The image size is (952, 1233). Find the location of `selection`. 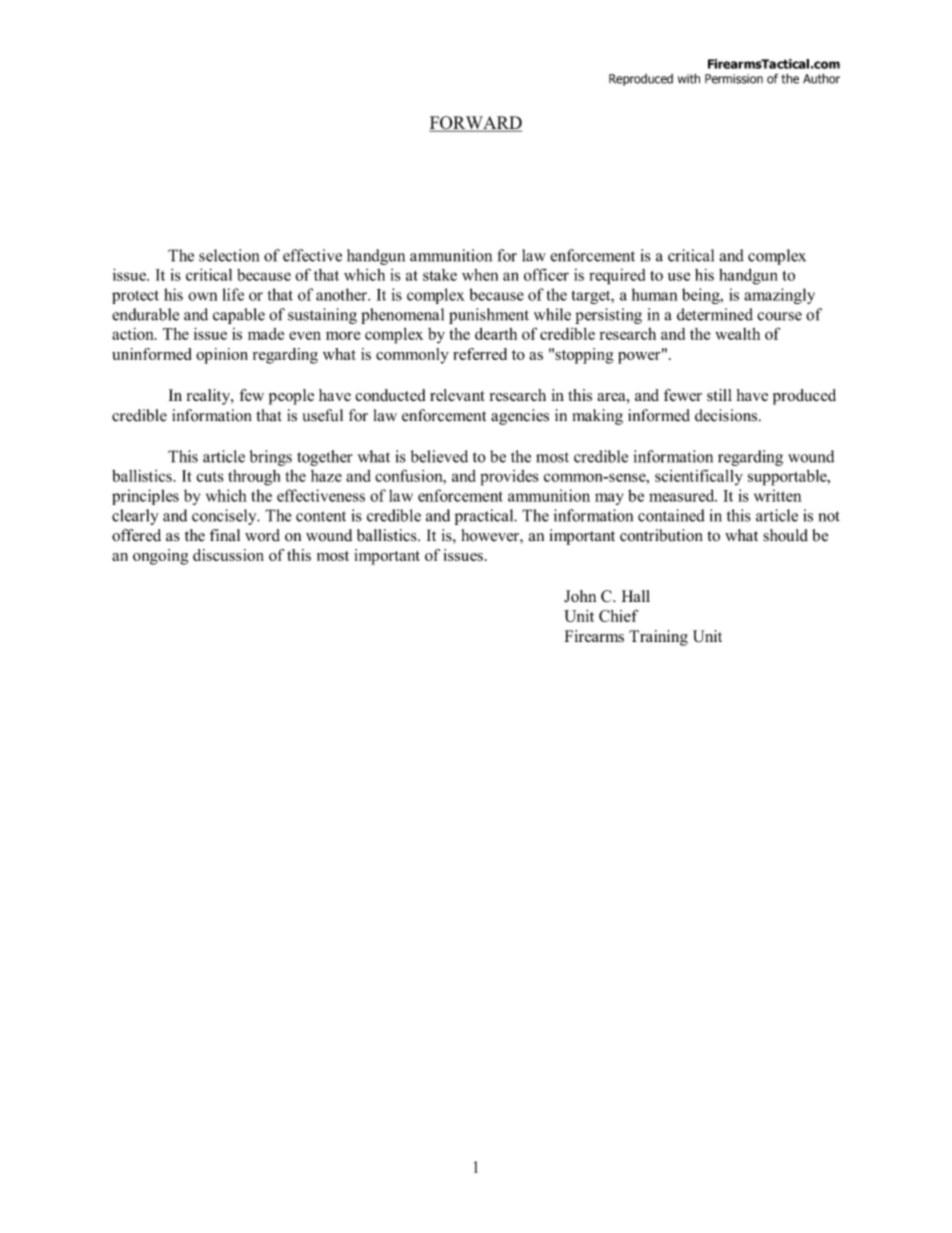

selection is located at coordinates (229, 255).
